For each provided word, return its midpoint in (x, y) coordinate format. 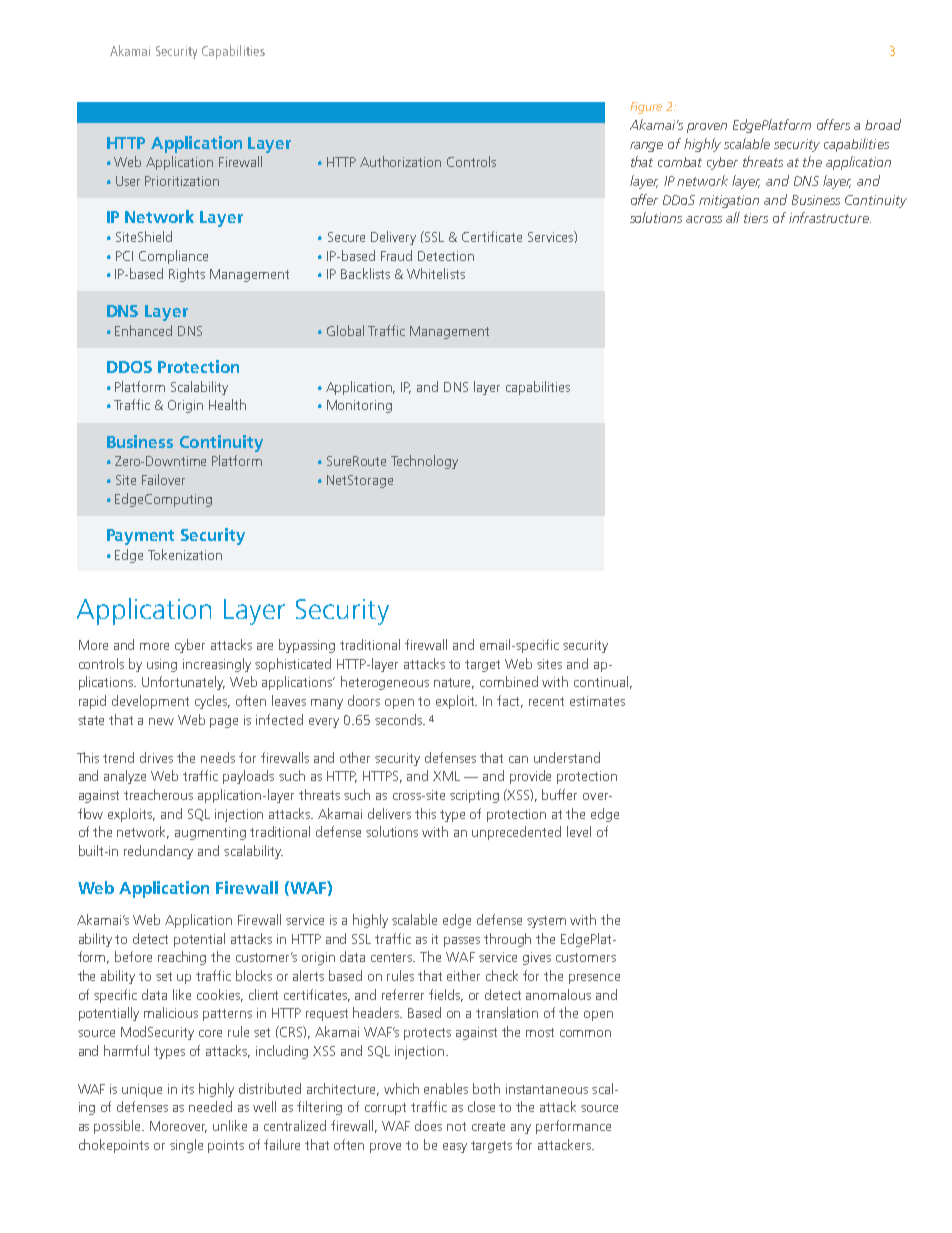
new (161, 721)
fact (510, 701)
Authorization (400, 161)
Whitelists (436, 273)
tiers (756, 218)
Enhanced (143, 330)
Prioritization (182, 181)
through (507, 940)
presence (594, 979)
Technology (424, 462)
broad (883, 124)
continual (601, 681)
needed (210, 1106)
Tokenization (185, 554)
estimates (597, 701)
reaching (182, 958)
